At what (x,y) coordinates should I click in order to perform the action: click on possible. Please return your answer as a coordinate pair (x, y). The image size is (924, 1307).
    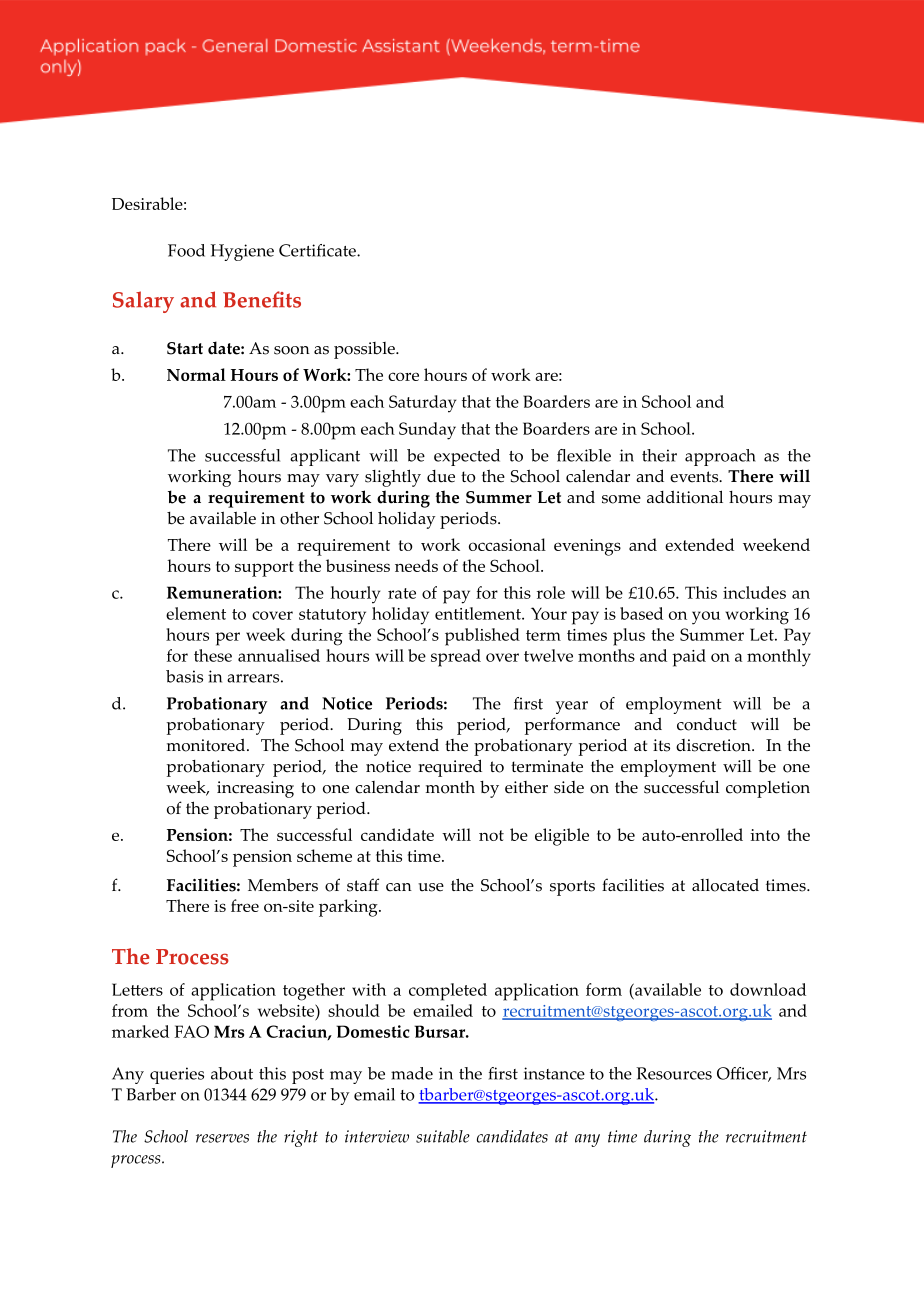
    Looking at the image, I should click on (365, 350).
